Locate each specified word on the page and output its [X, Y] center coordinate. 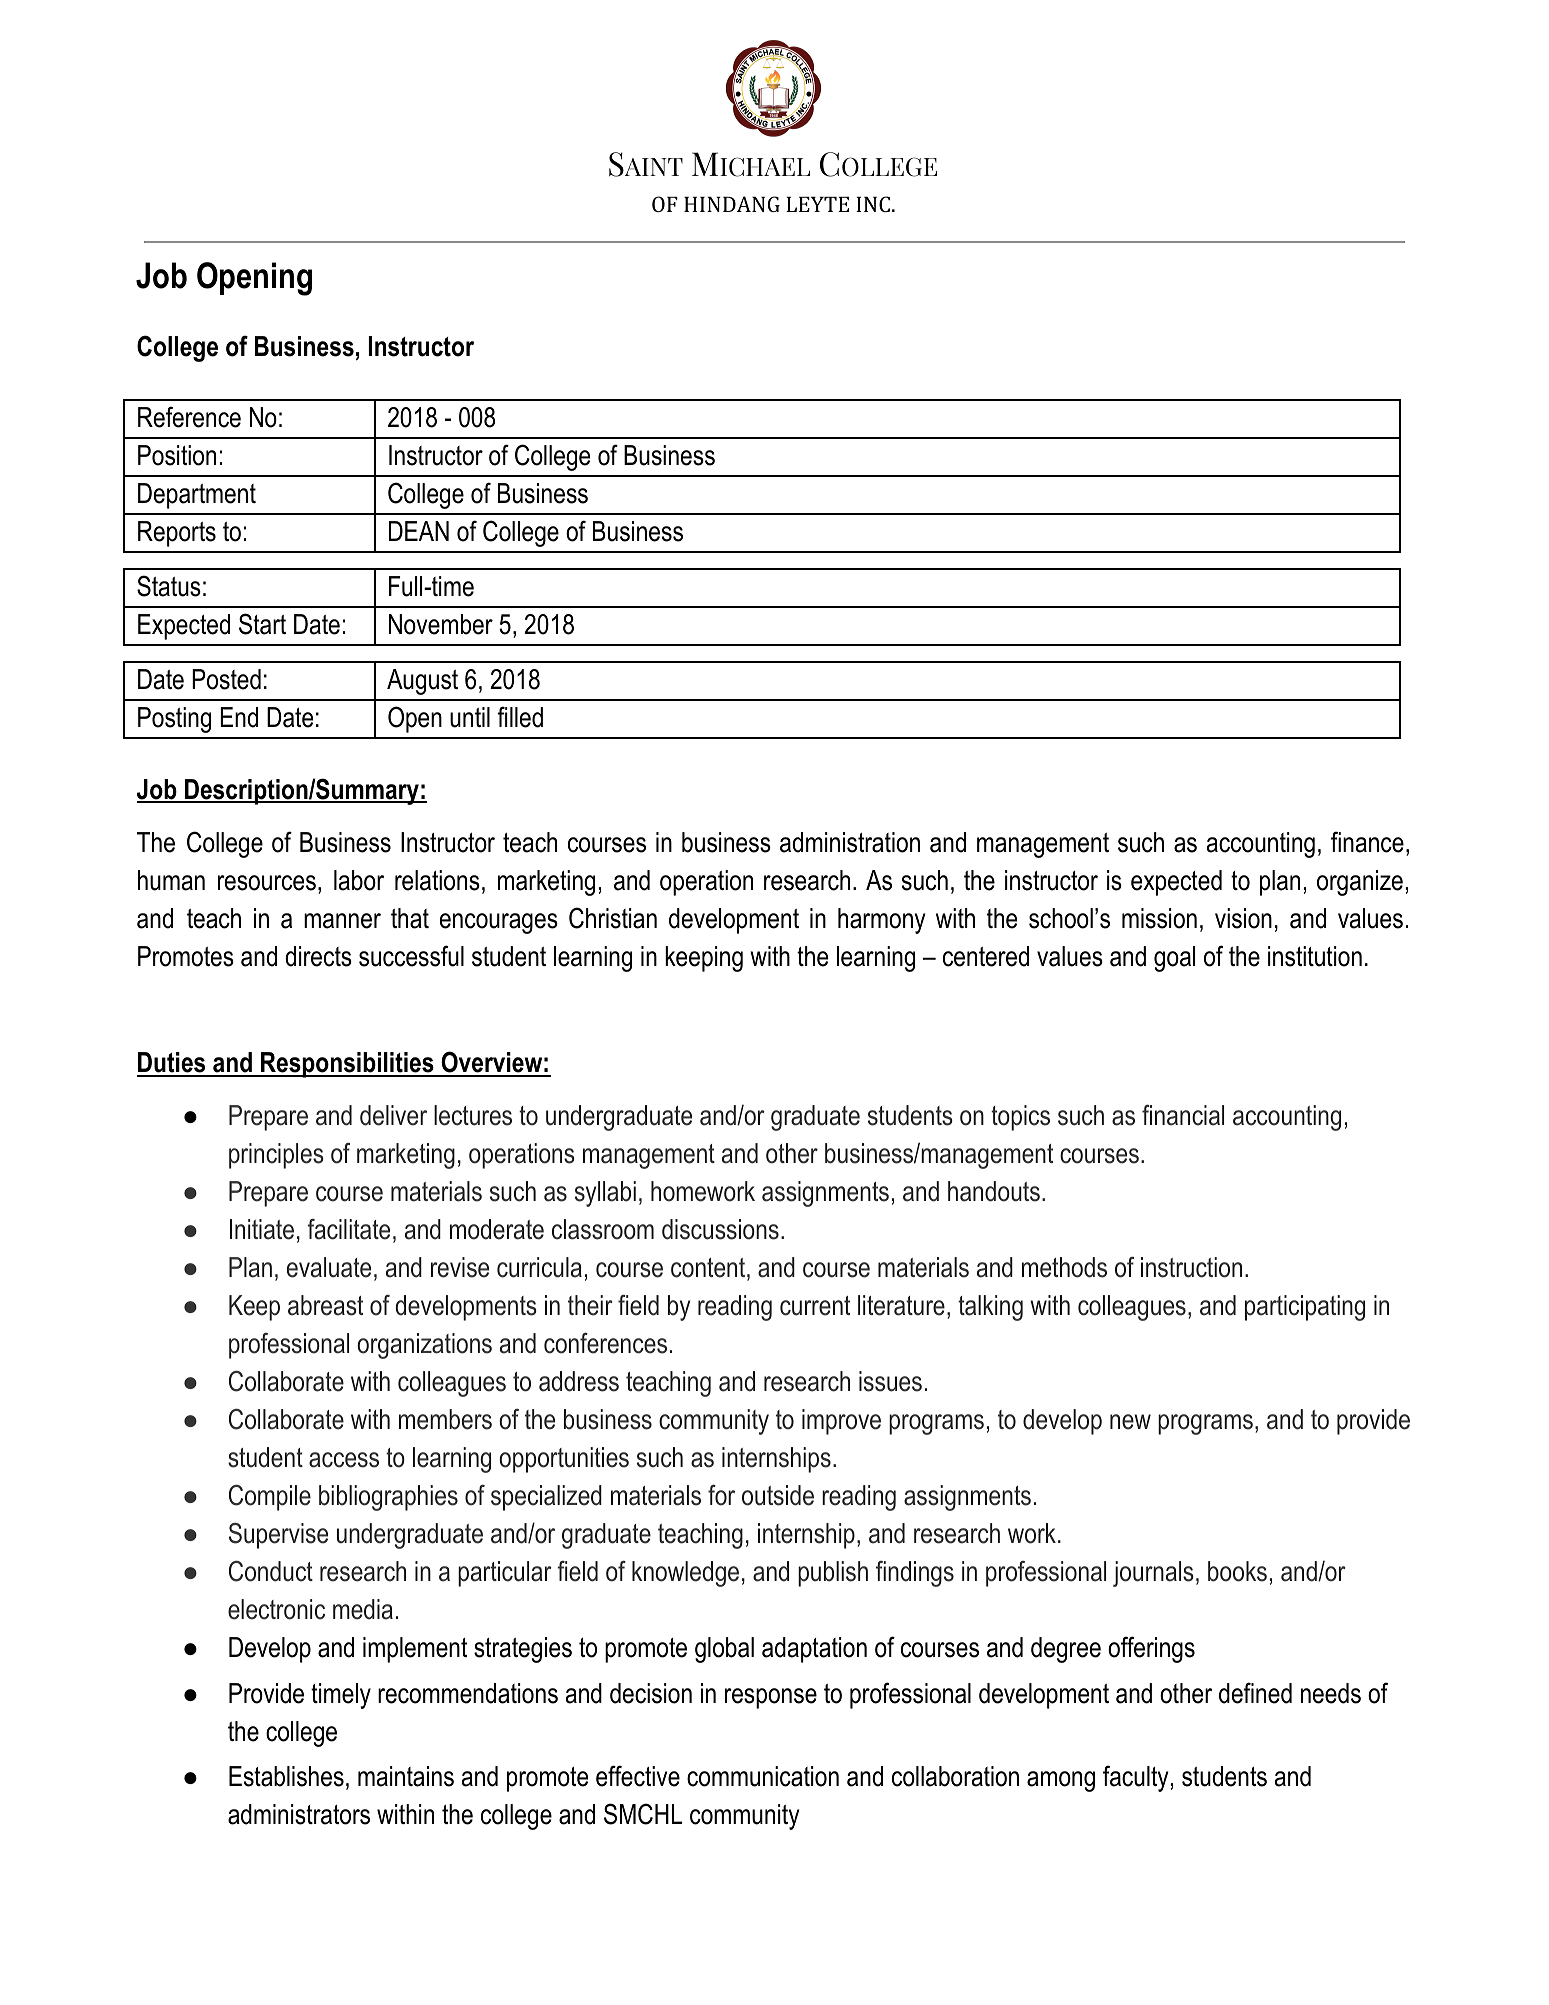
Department [197, 496]
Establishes [286, 1776]
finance [1367, 842]
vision [1243, 918]
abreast [325, 1305]
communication [763, 1776]
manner [342, 921]
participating [1305, 1308]
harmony [881, 921]
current [815, 1306]
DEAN [419, 531]
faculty [1135, 1778]
